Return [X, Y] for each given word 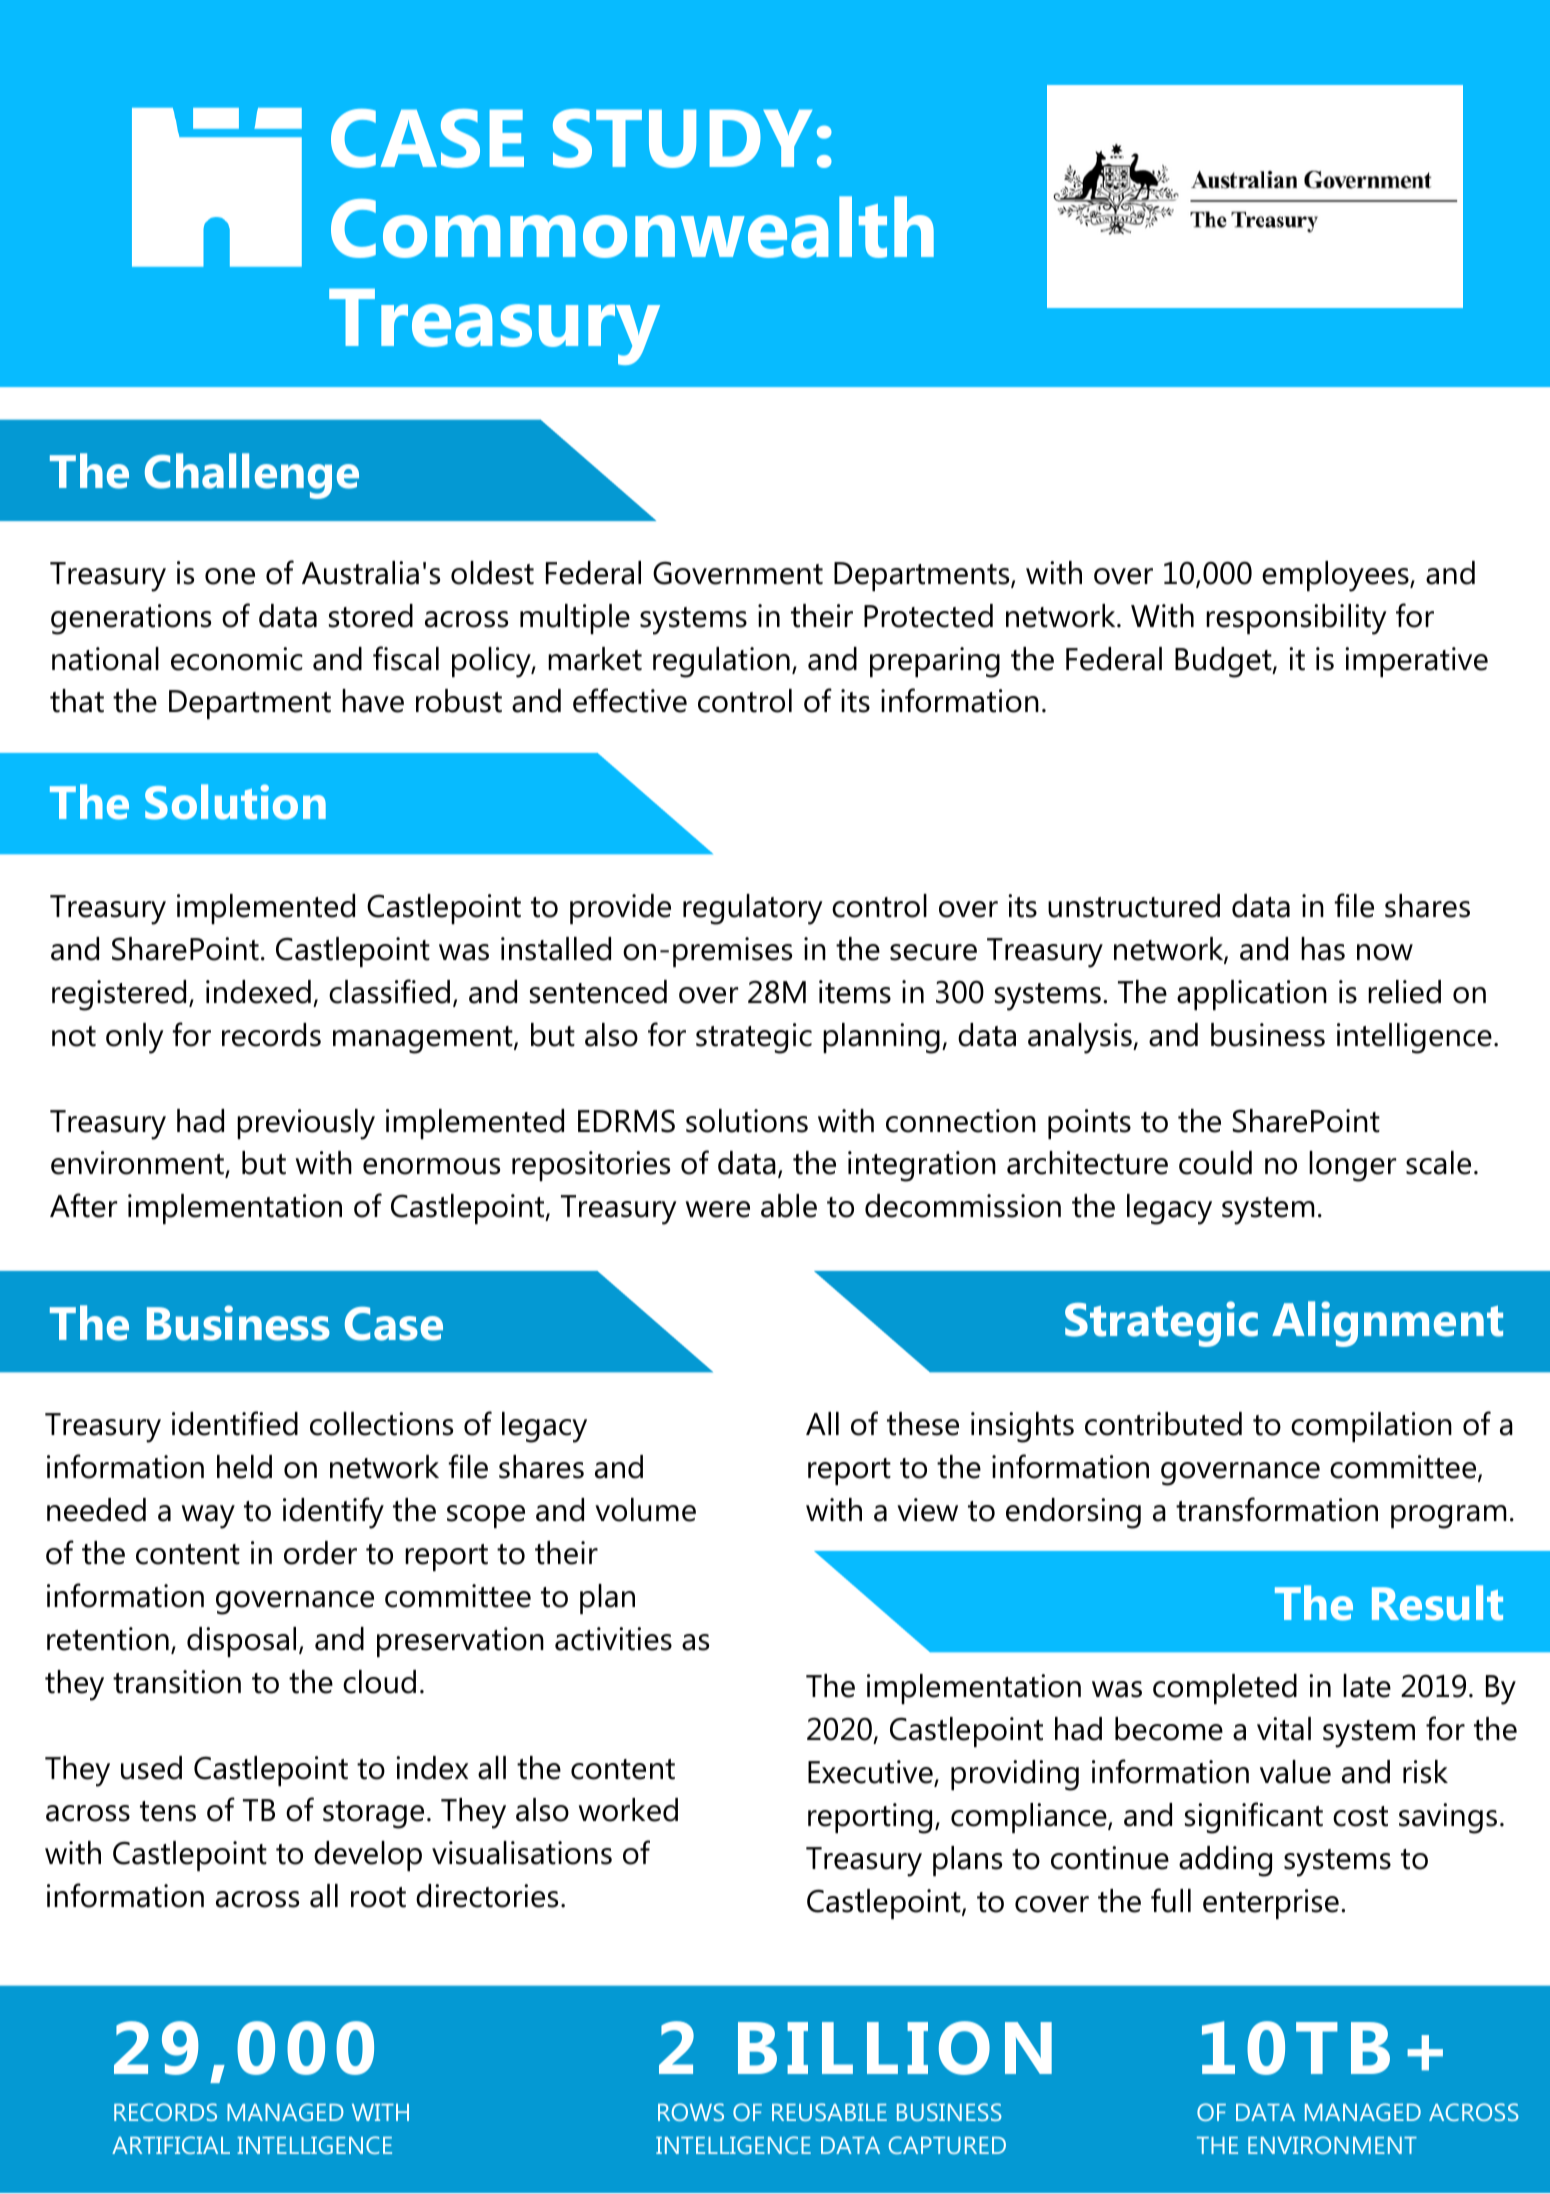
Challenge [252, 476]
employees [1335, 576]
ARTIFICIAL [171, 2145]
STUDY [682, 138]
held [244, 1467]
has [1323, 949]
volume [645, 1510]
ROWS [691, 2112]
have [373, 701]
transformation [1277, 1509]
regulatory [753, 909]
